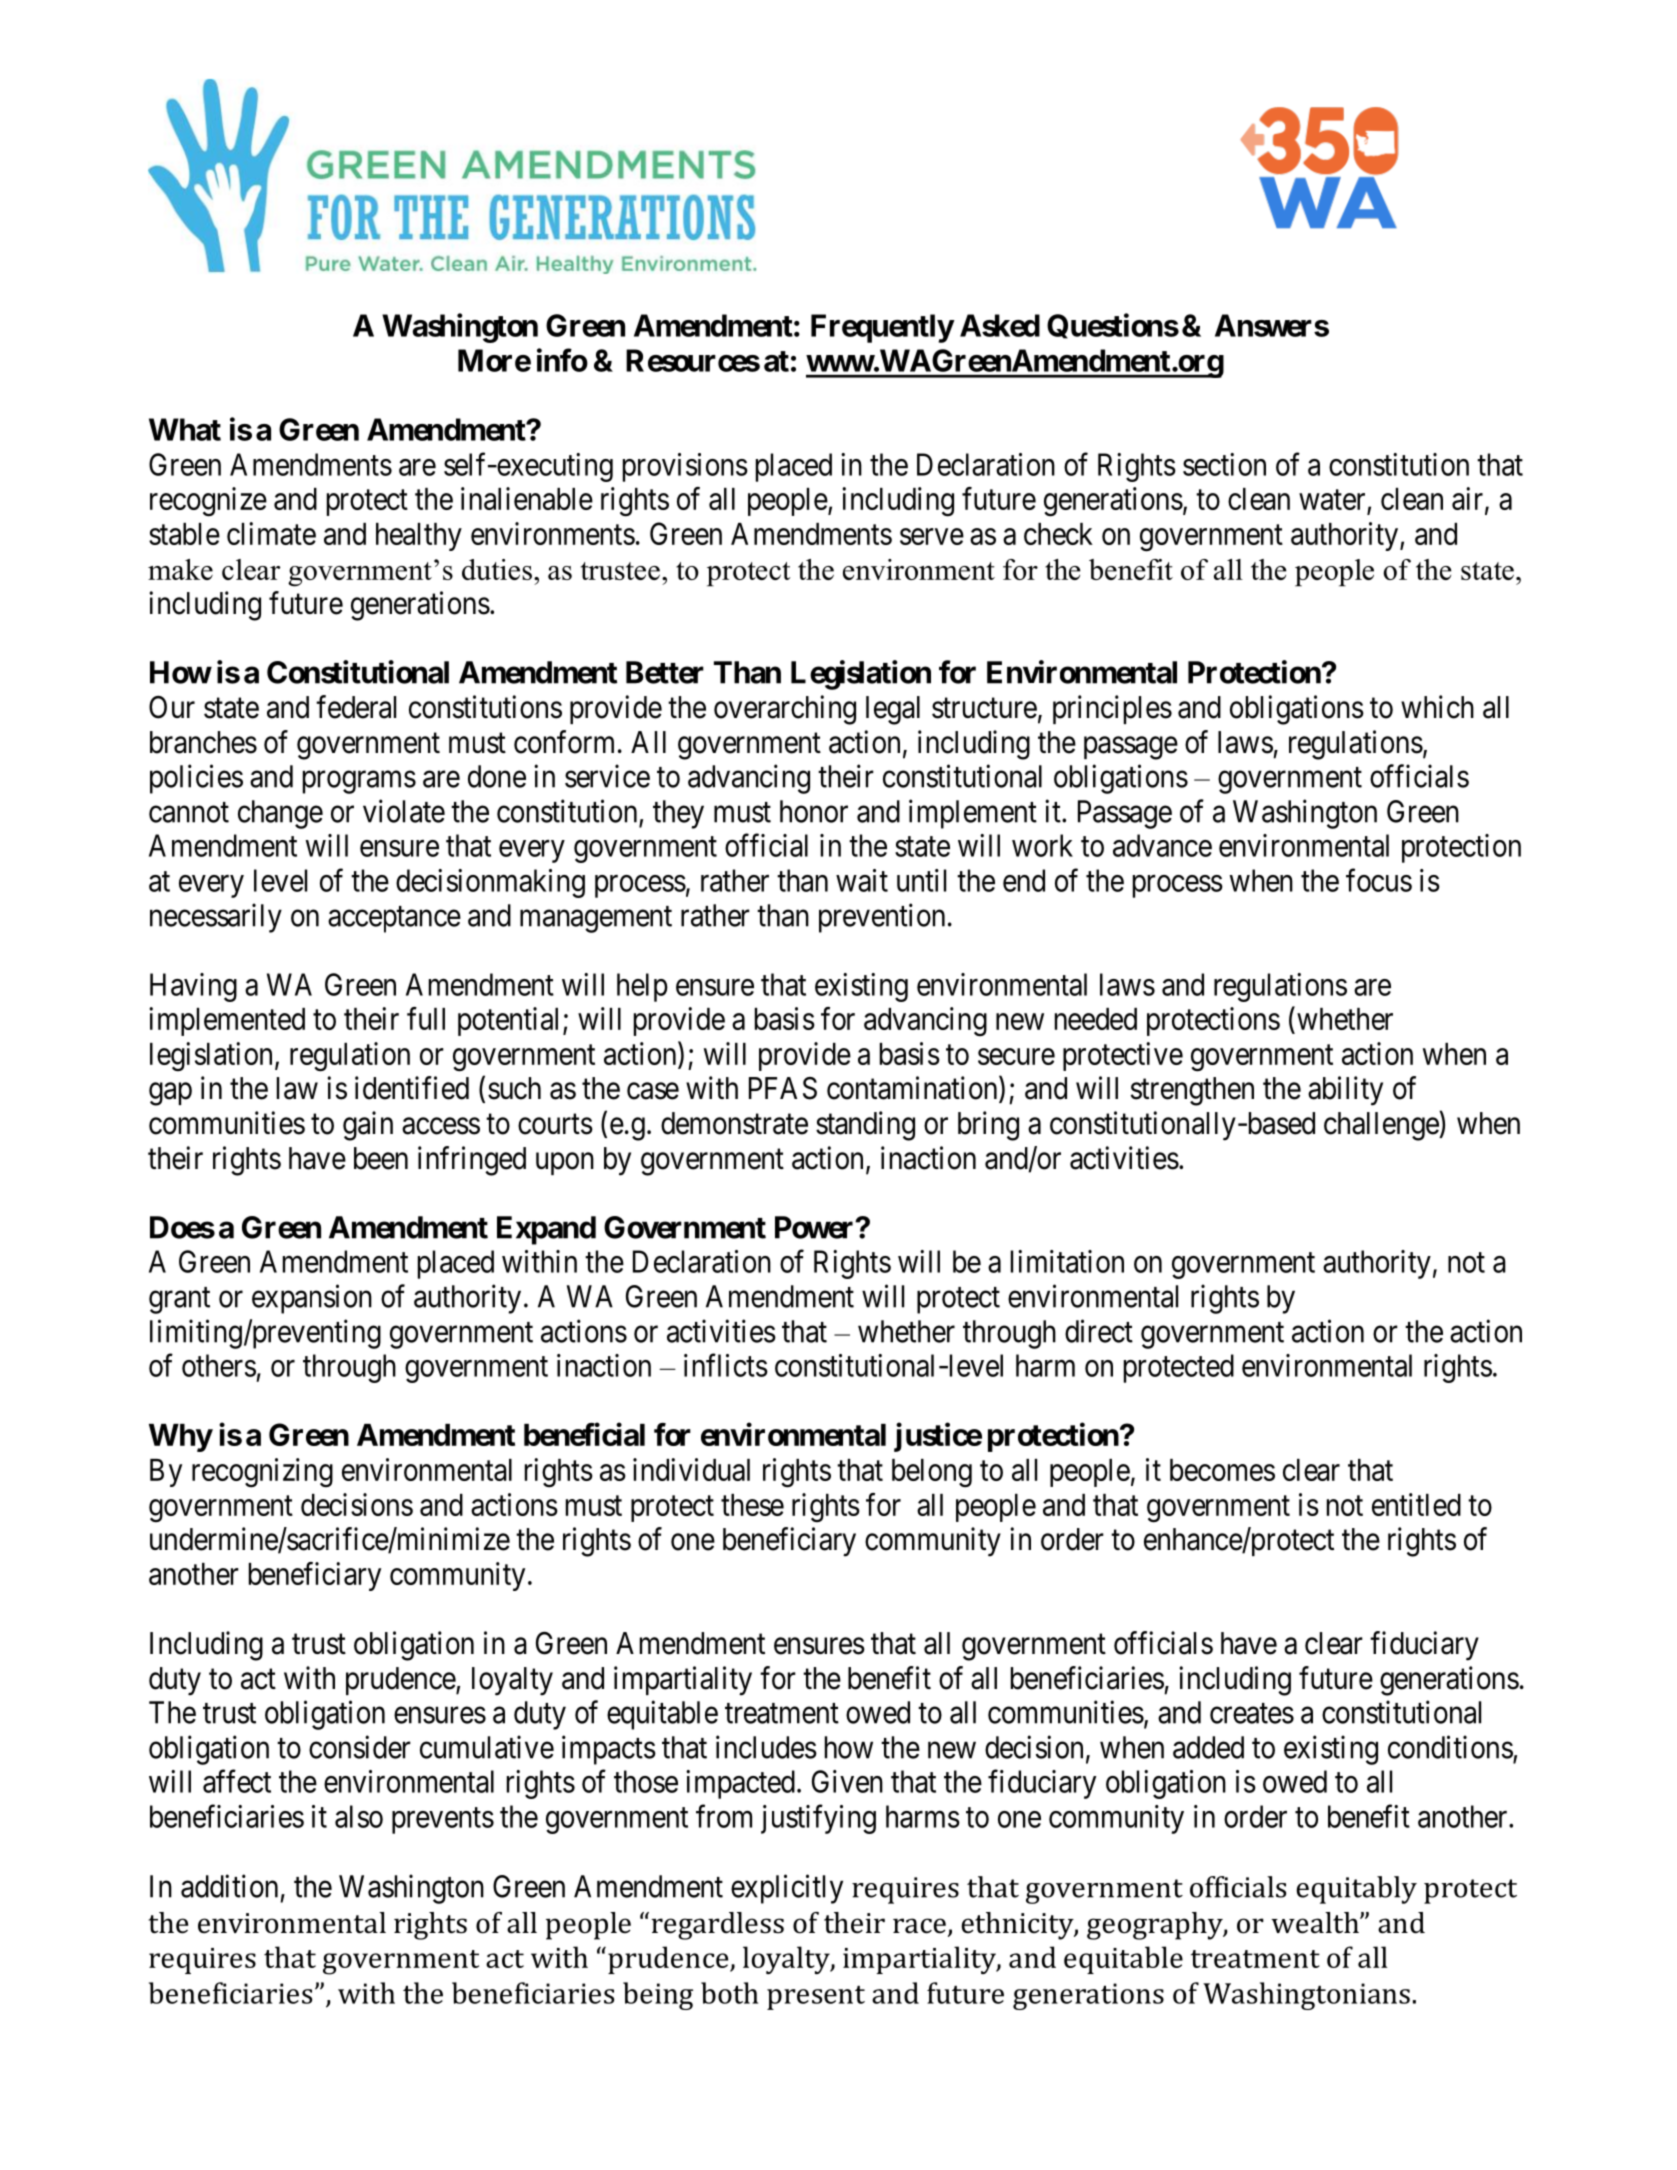  I want to click on Frequently, so click(882, 328).
